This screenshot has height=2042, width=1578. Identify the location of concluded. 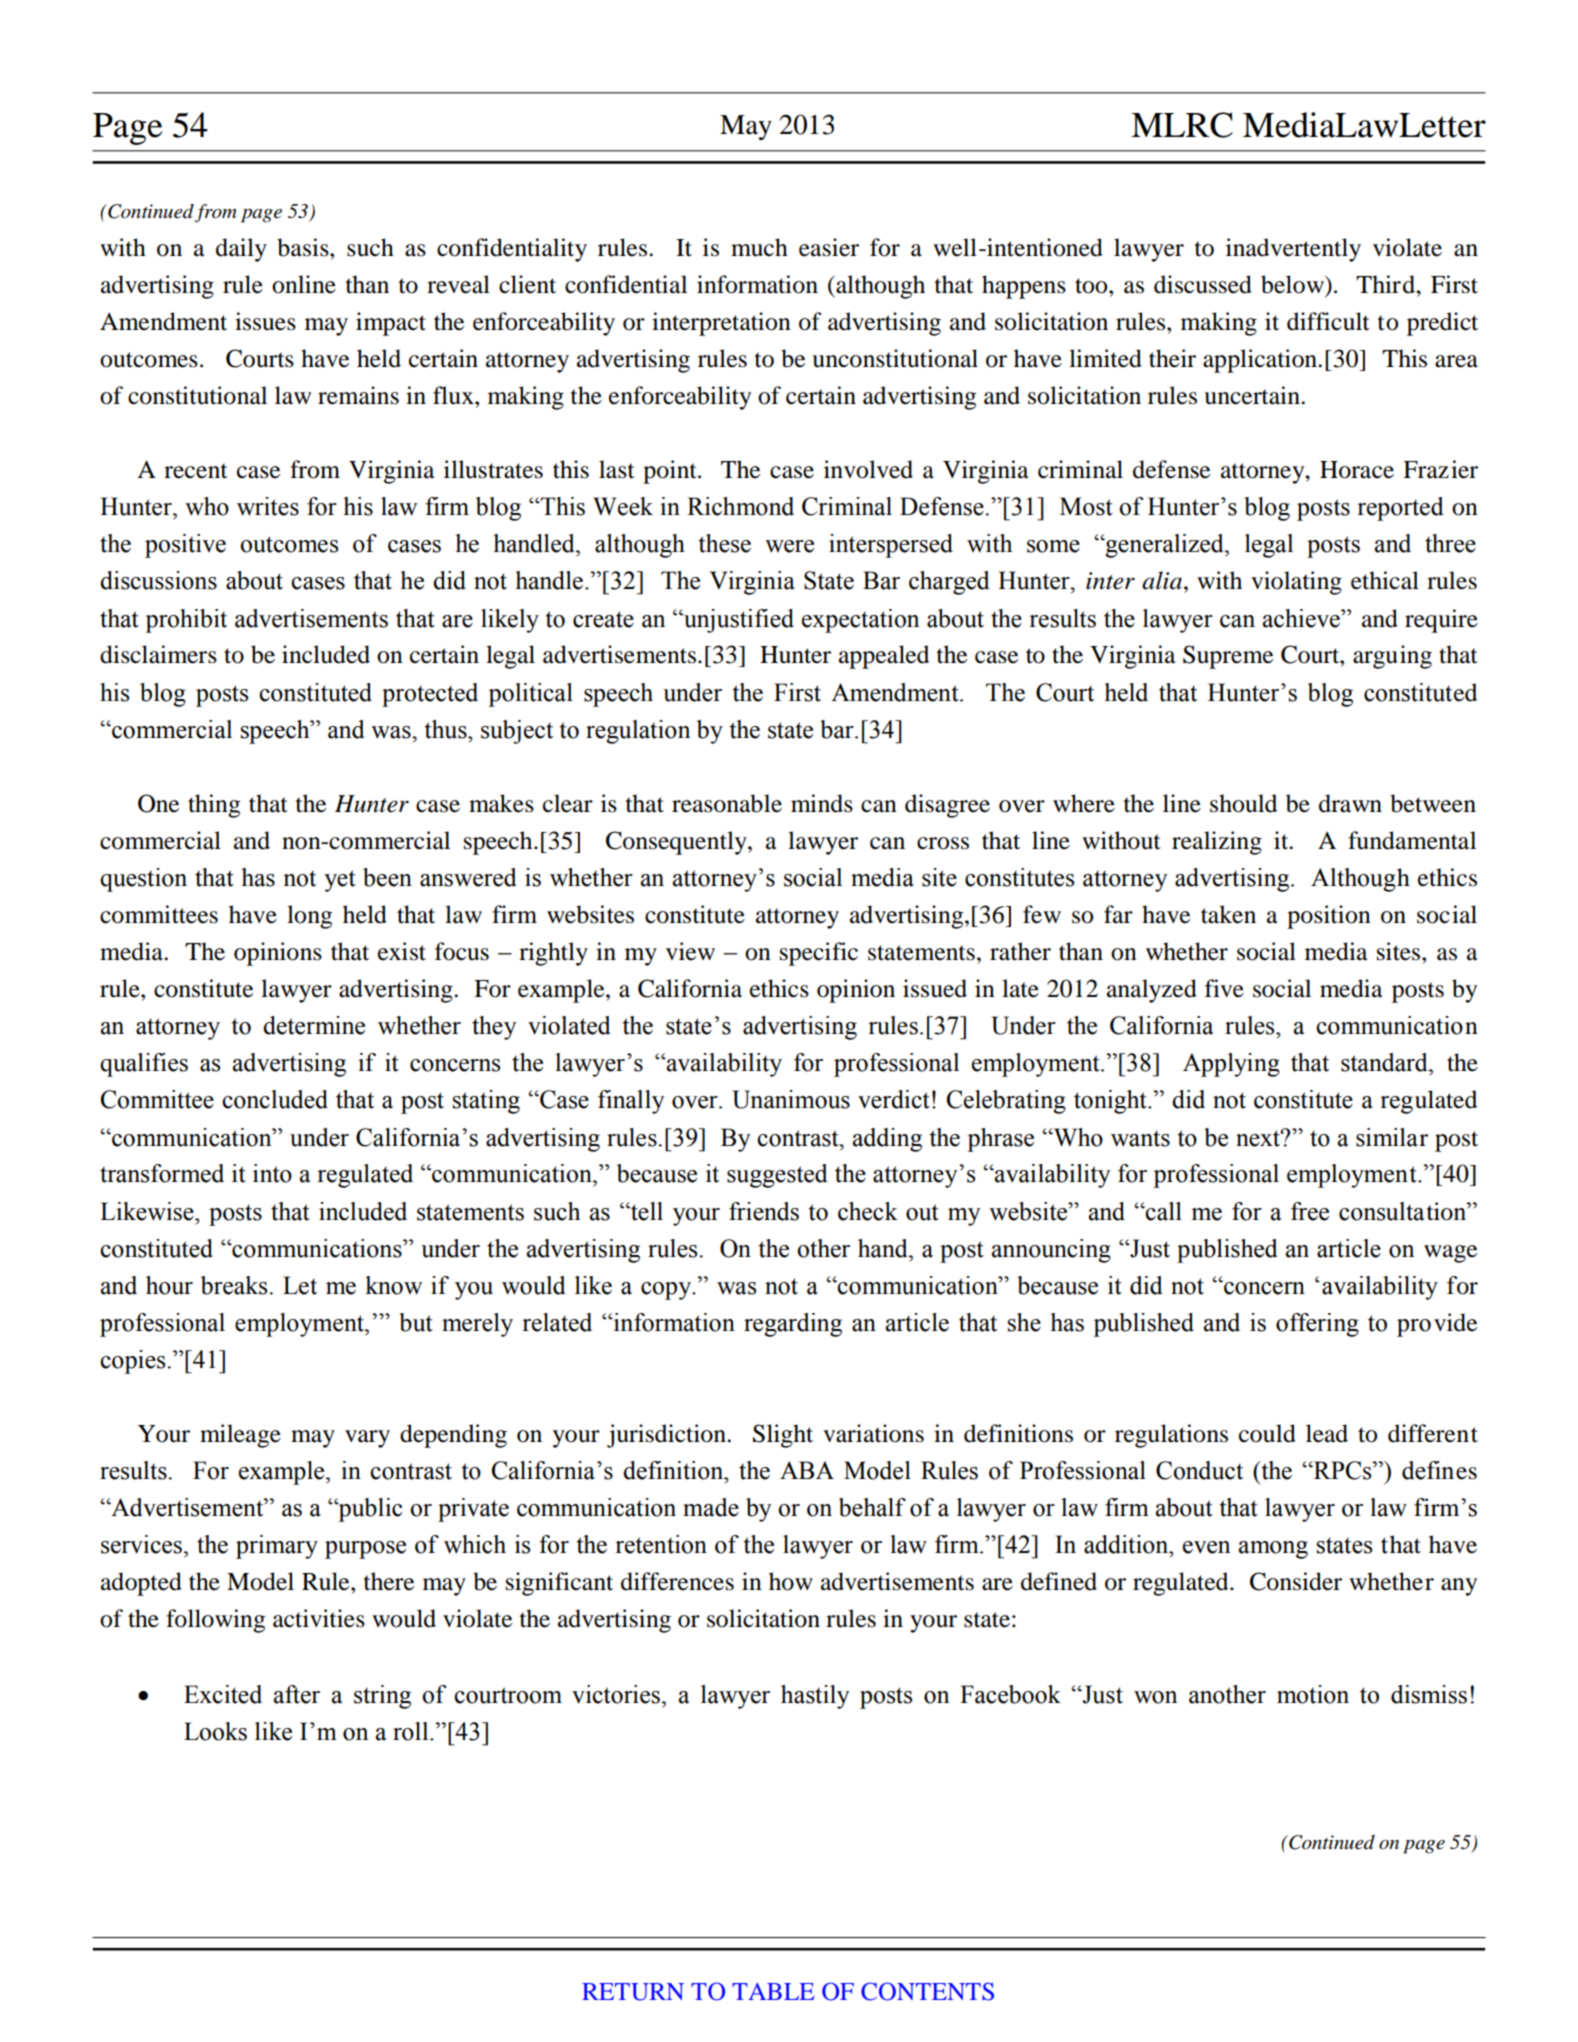
(275, 1099).
